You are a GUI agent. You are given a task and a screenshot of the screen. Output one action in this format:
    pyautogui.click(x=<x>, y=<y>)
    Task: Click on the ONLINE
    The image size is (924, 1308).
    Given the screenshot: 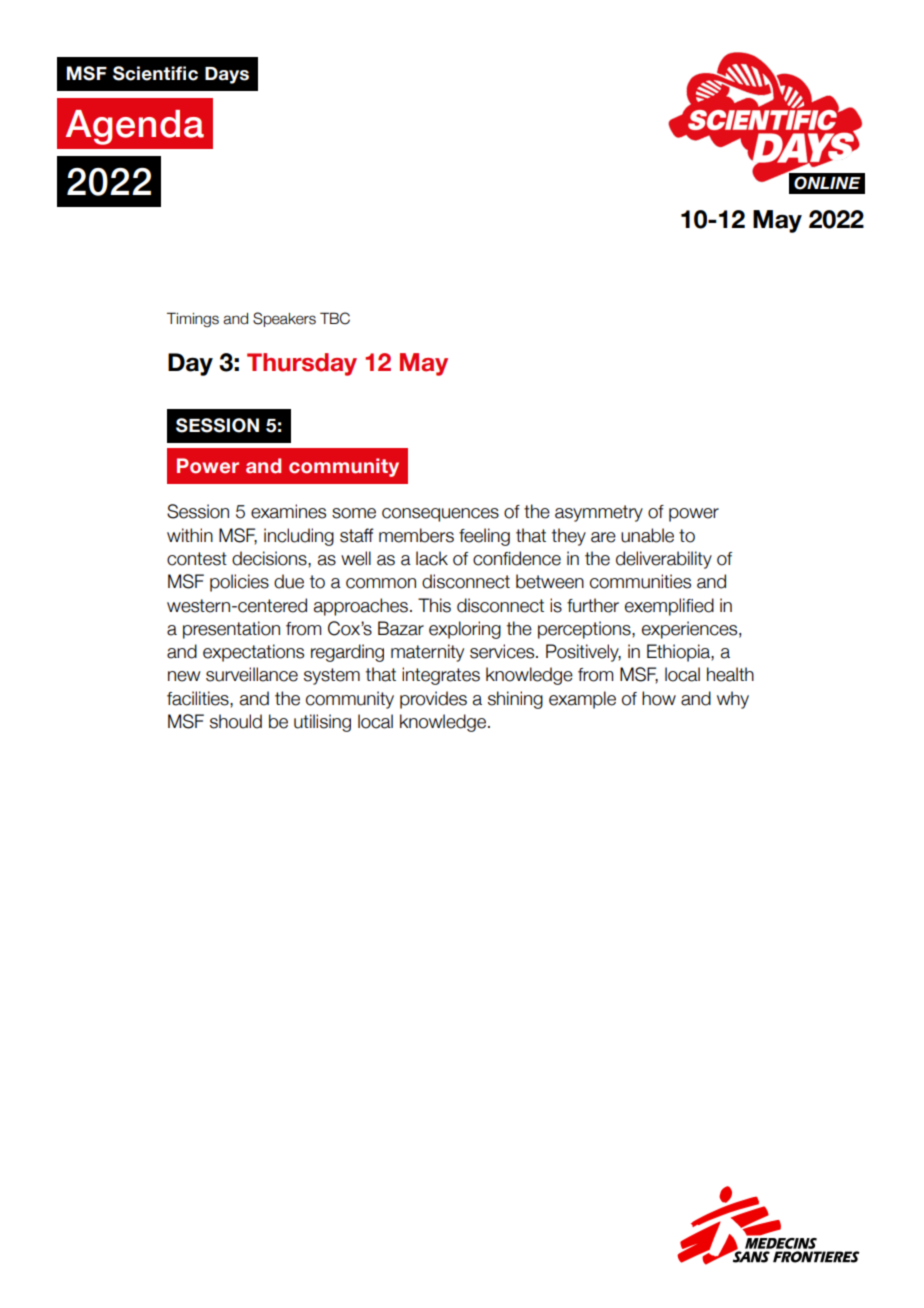 What is the action you would take?
    pyautogui.click(x=827, y=183)
